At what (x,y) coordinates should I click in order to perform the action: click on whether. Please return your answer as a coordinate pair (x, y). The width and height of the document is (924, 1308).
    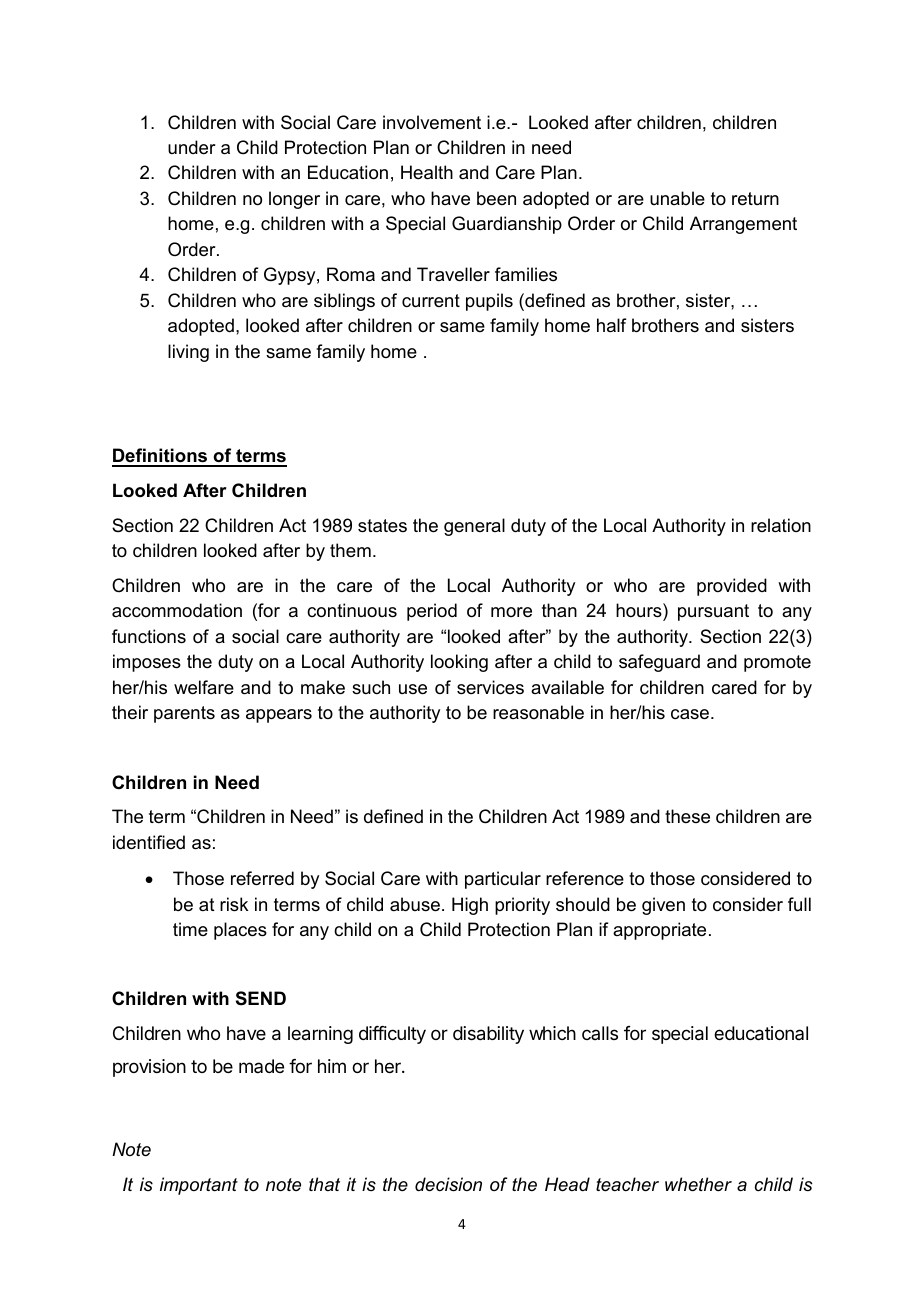
    Looking at the image, I should click on (698, 1184).
